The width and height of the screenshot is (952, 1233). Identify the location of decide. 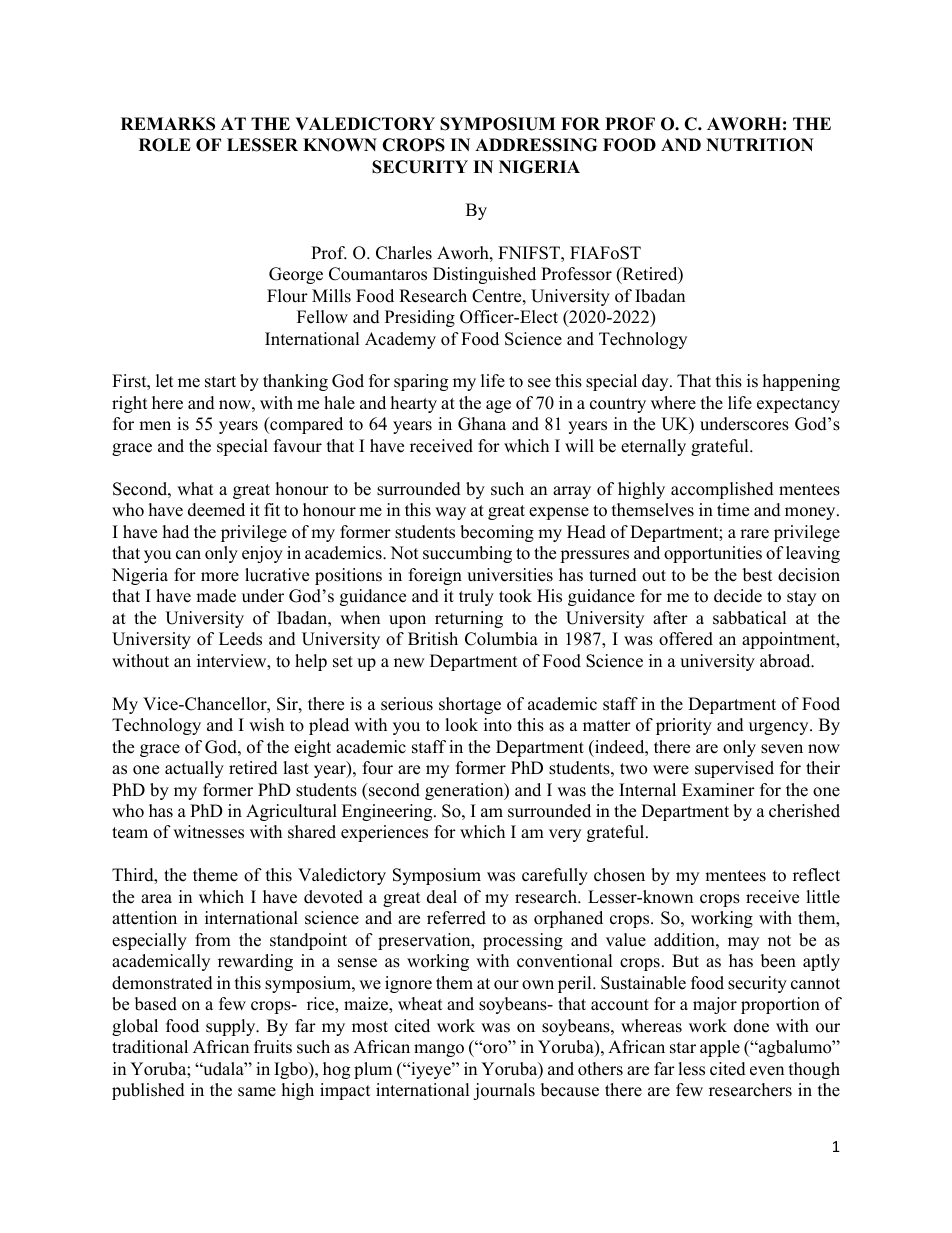
(738, 596).
